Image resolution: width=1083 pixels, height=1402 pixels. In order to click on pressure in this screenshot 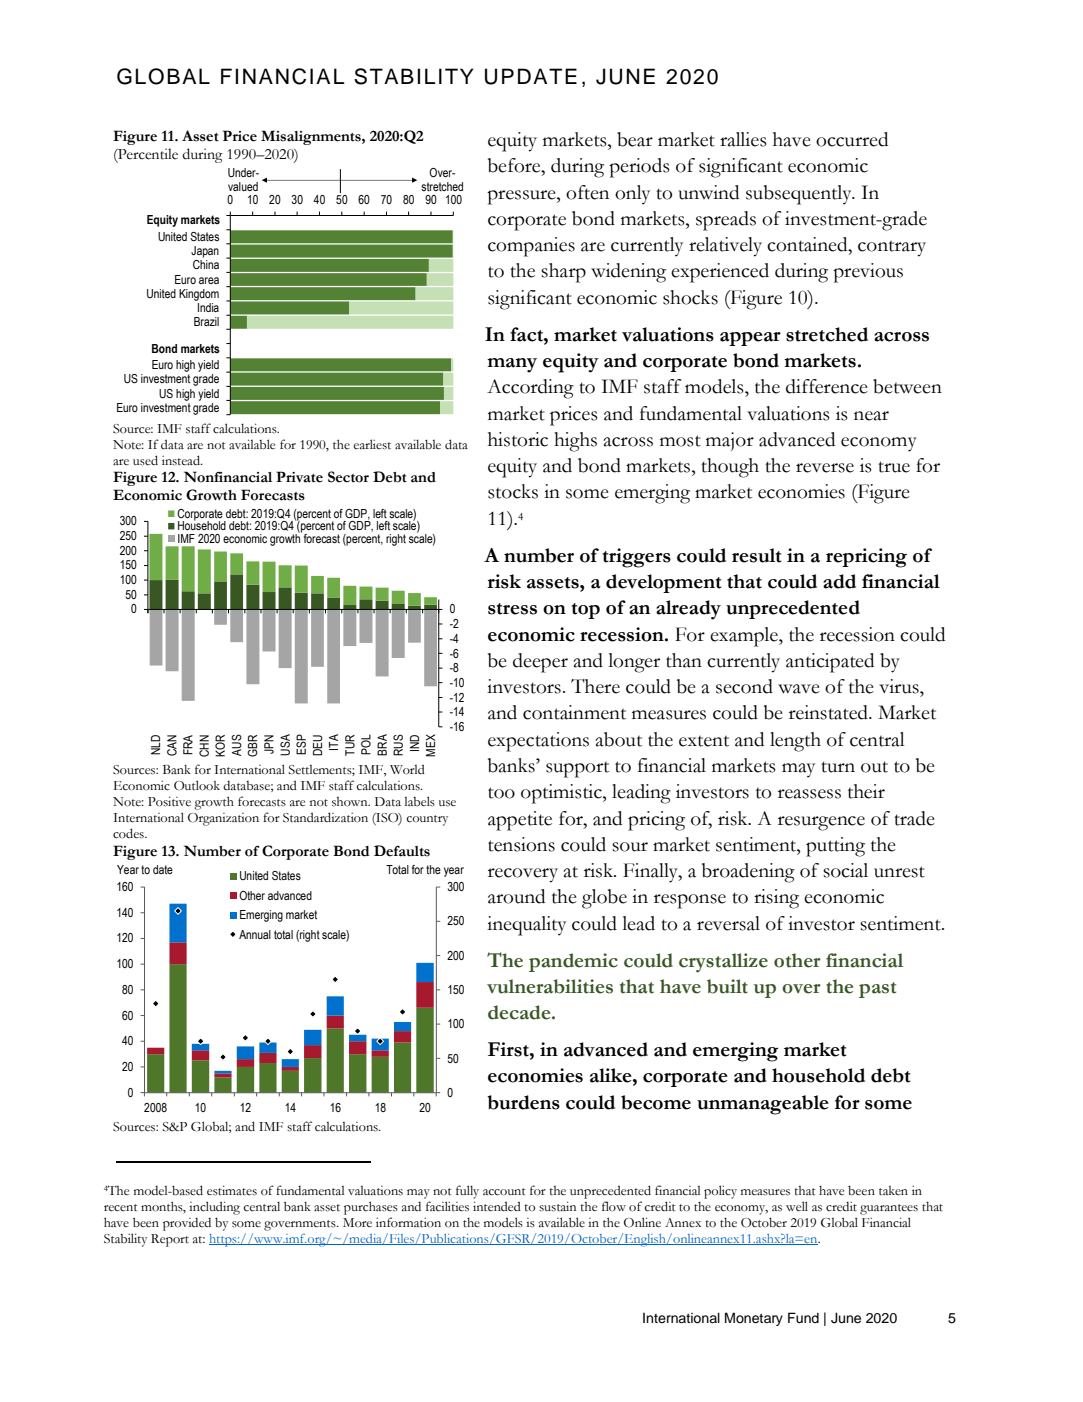, I will do `click(522, 197)`.
